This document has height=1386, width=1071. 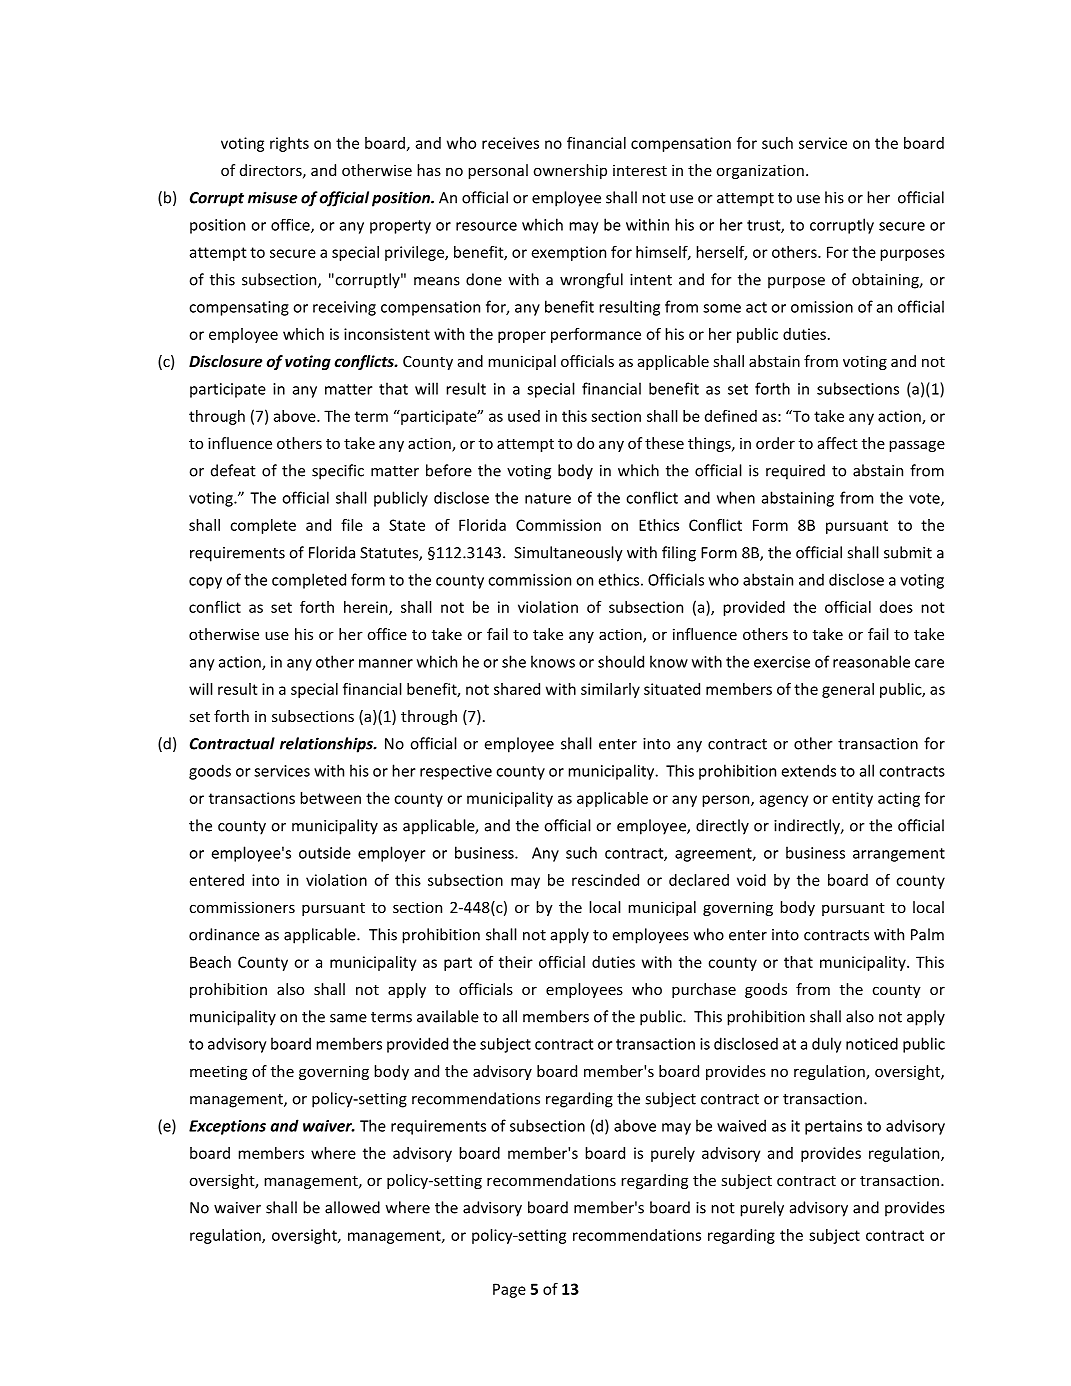 I want to click on misuse, so click(x=272, y=197).
